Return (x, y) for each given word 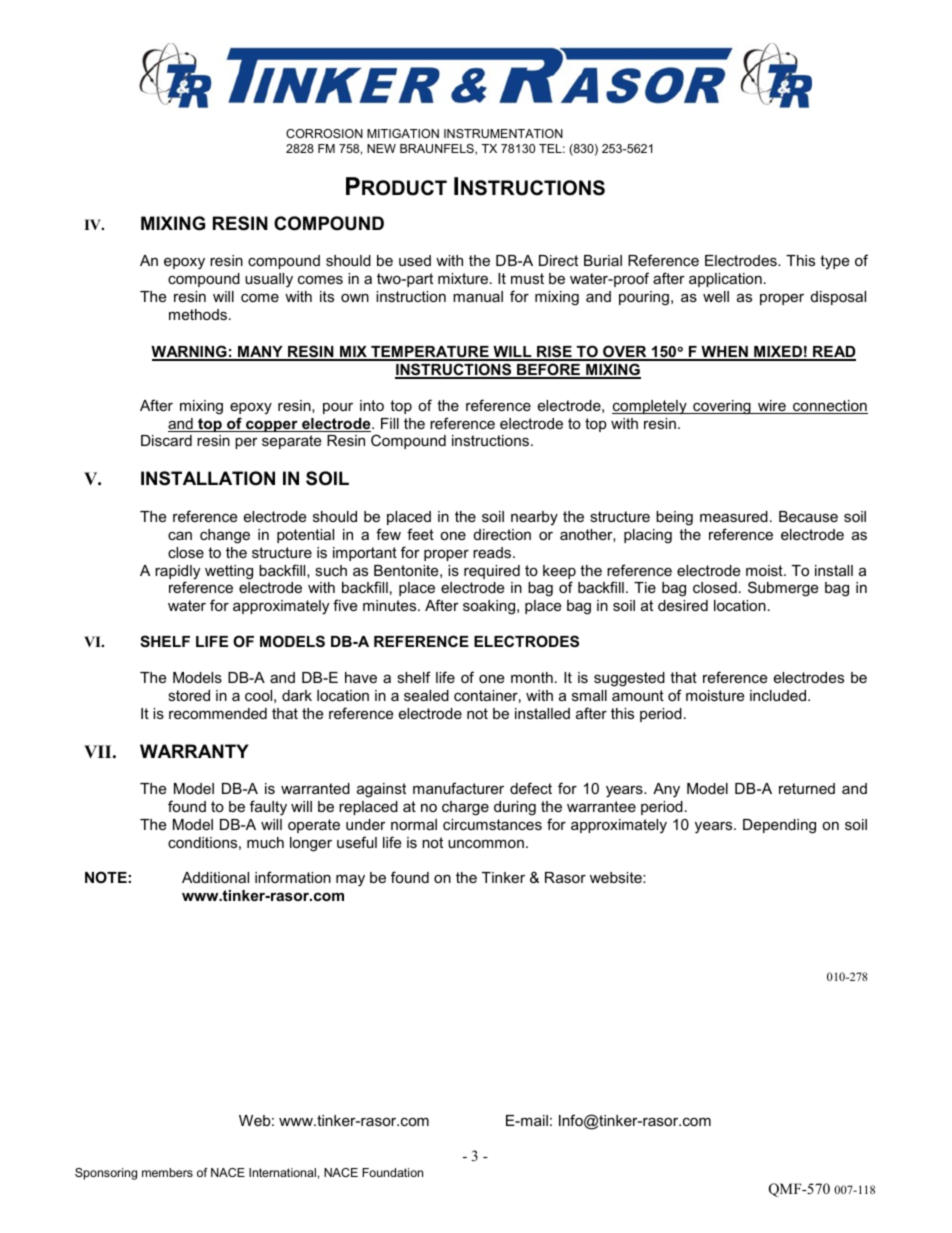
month (532, 677)
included (779, 695)
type (834, 262)
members (167, 1172)
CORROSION (324, 133)
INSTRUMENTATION (503, 133)
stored (189, 695)
